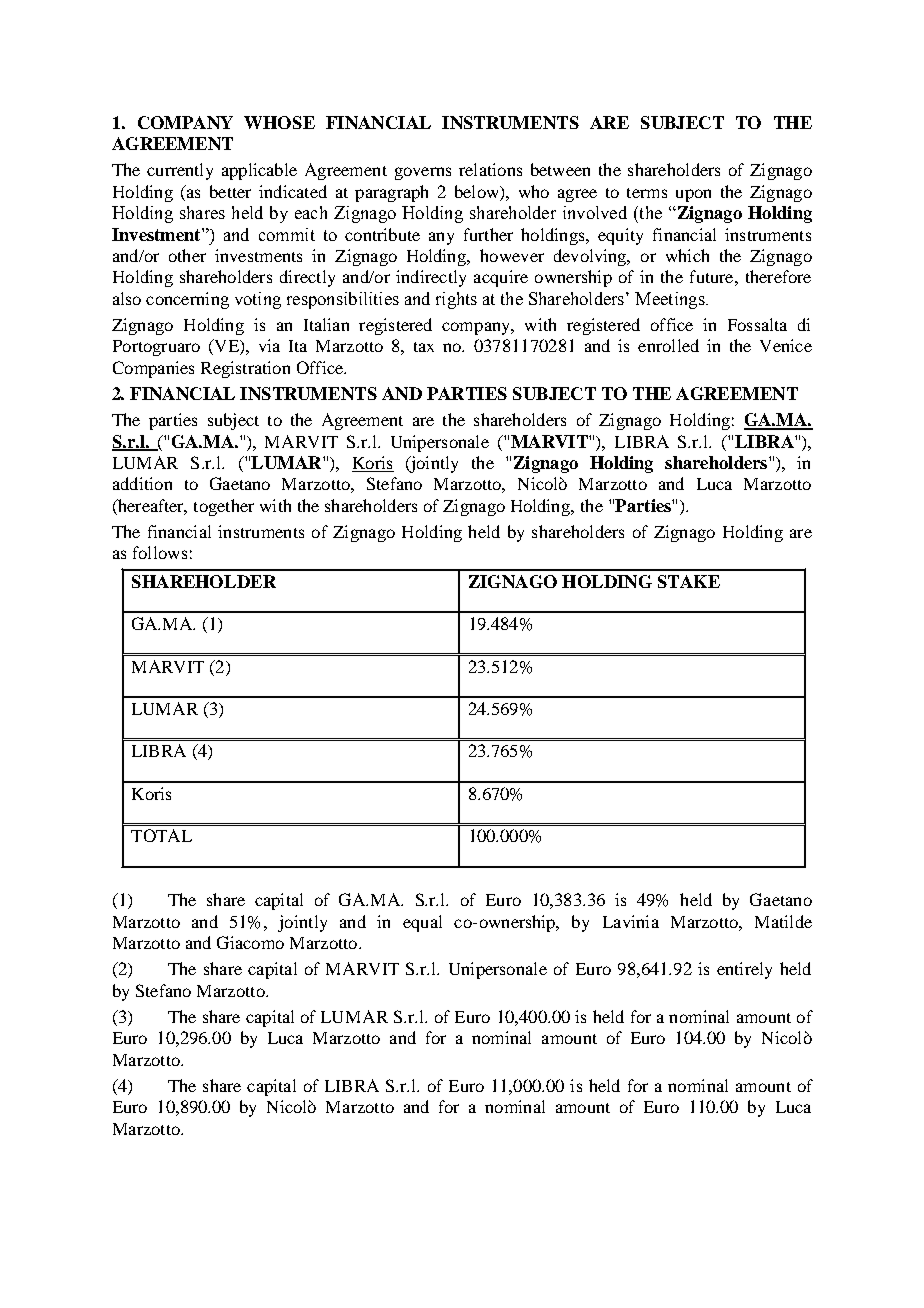  What do you see at coordinates (631, 921) in the image?
I see `Lavinia` at bounding box center [631, 921].
